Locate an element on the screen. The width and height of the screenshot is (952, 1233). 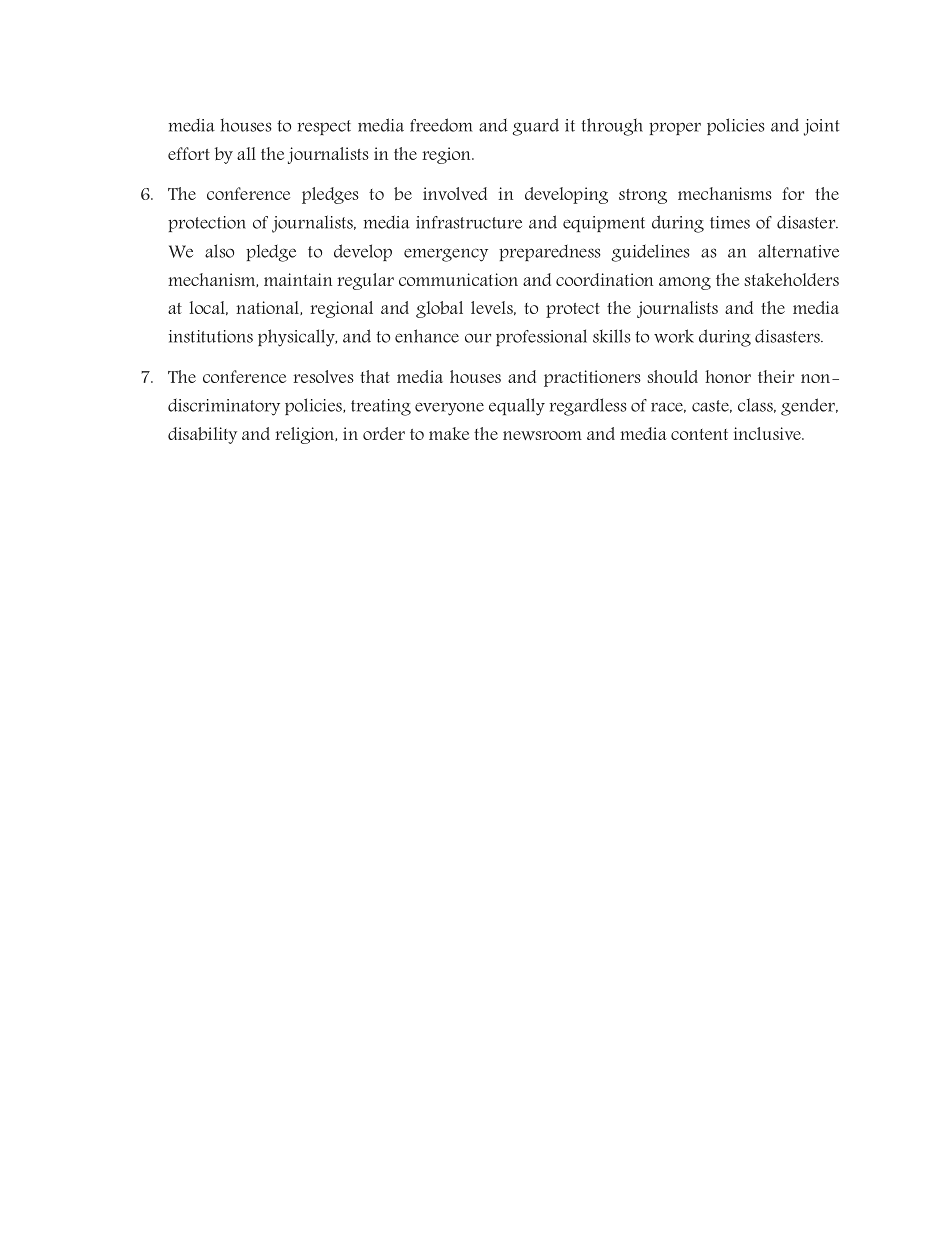
stakeholders is located at coordinates (791, 279).
